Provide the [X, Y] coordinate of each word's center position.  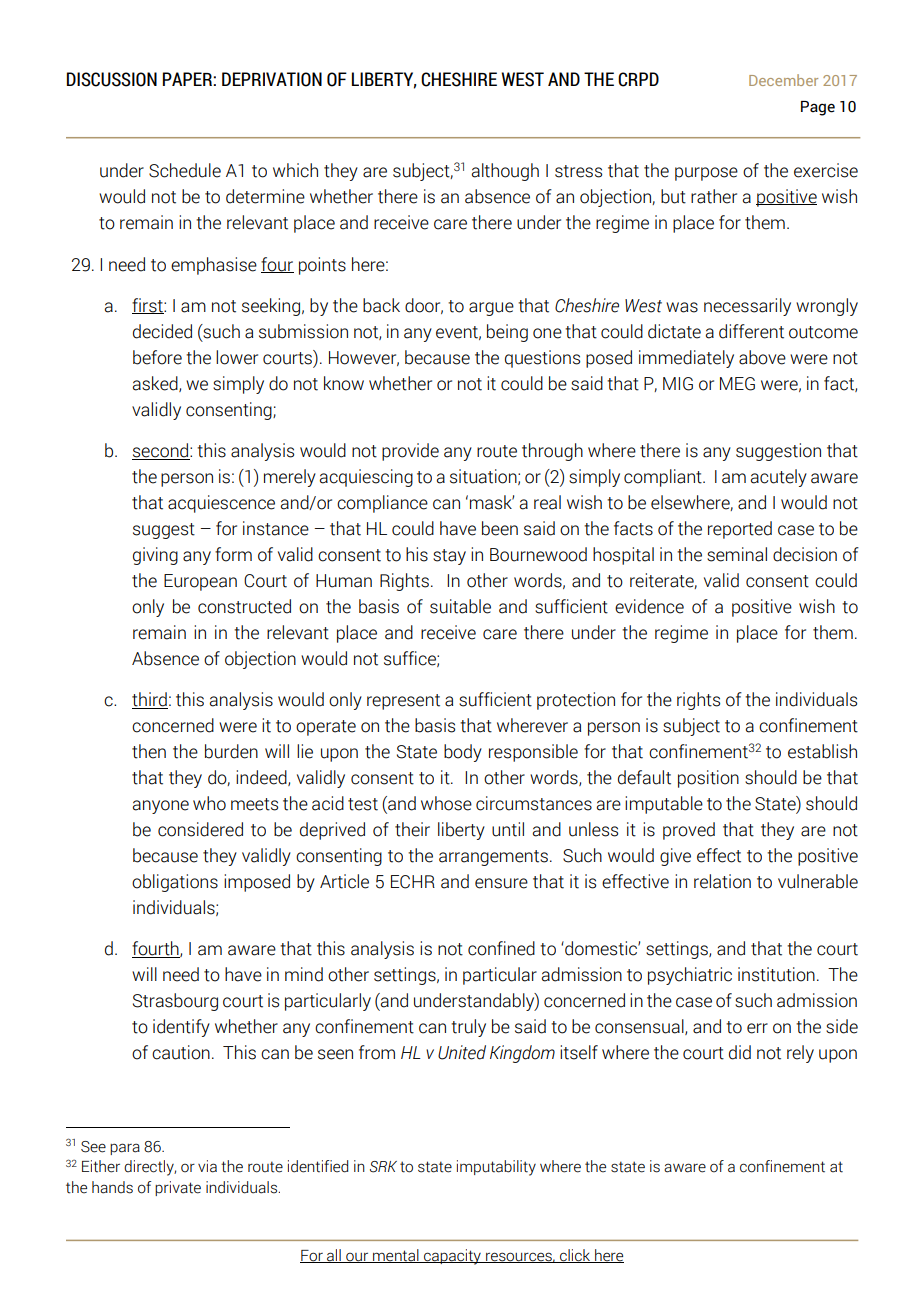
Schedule [185, 170]
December [783, 80]
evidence [649, 606]
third [150, 700]
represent [403, 702]
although [505, 172]
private [178, 1188]
